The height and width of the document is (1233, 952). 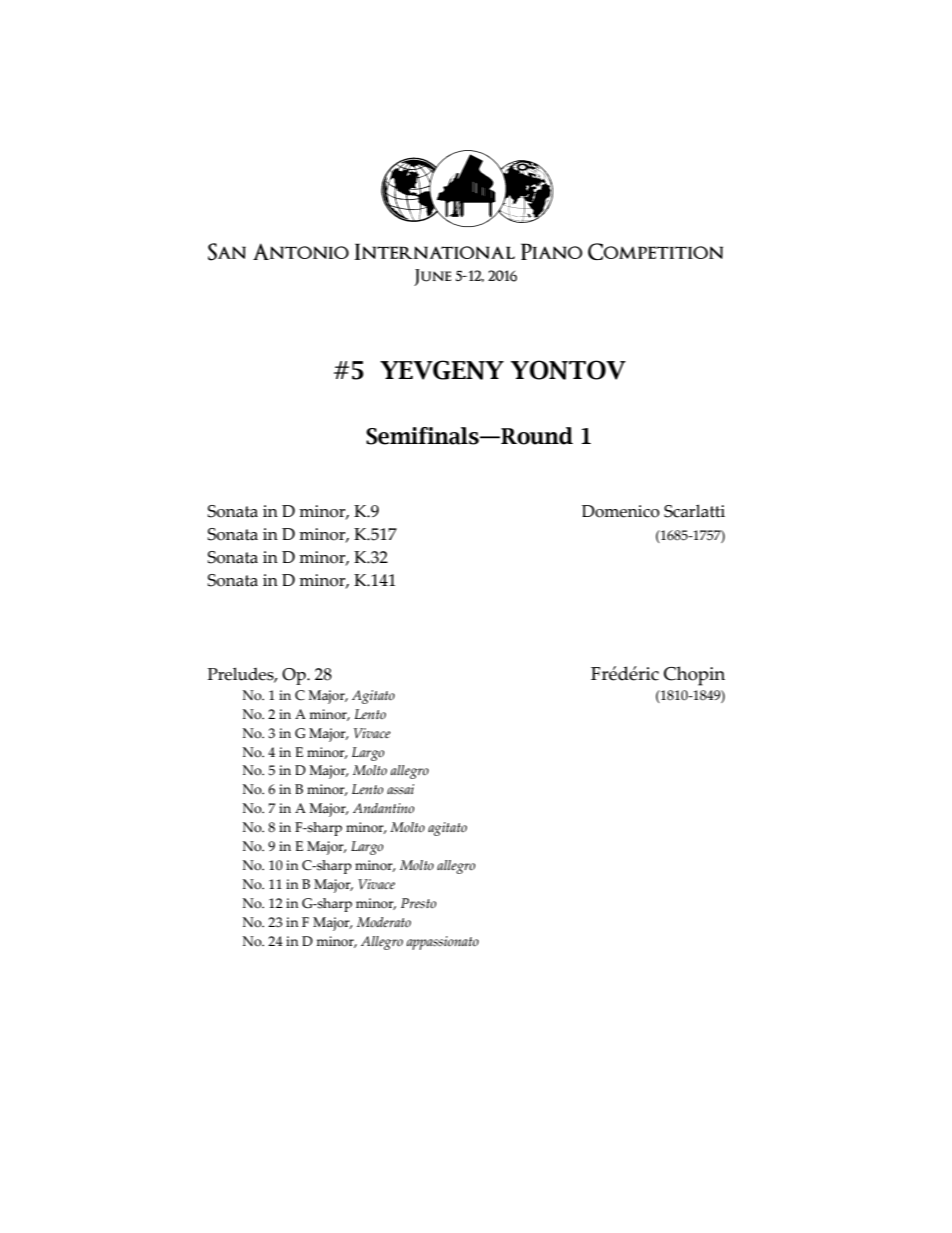 I want to click on Presto, so click(x=418, y=903).
